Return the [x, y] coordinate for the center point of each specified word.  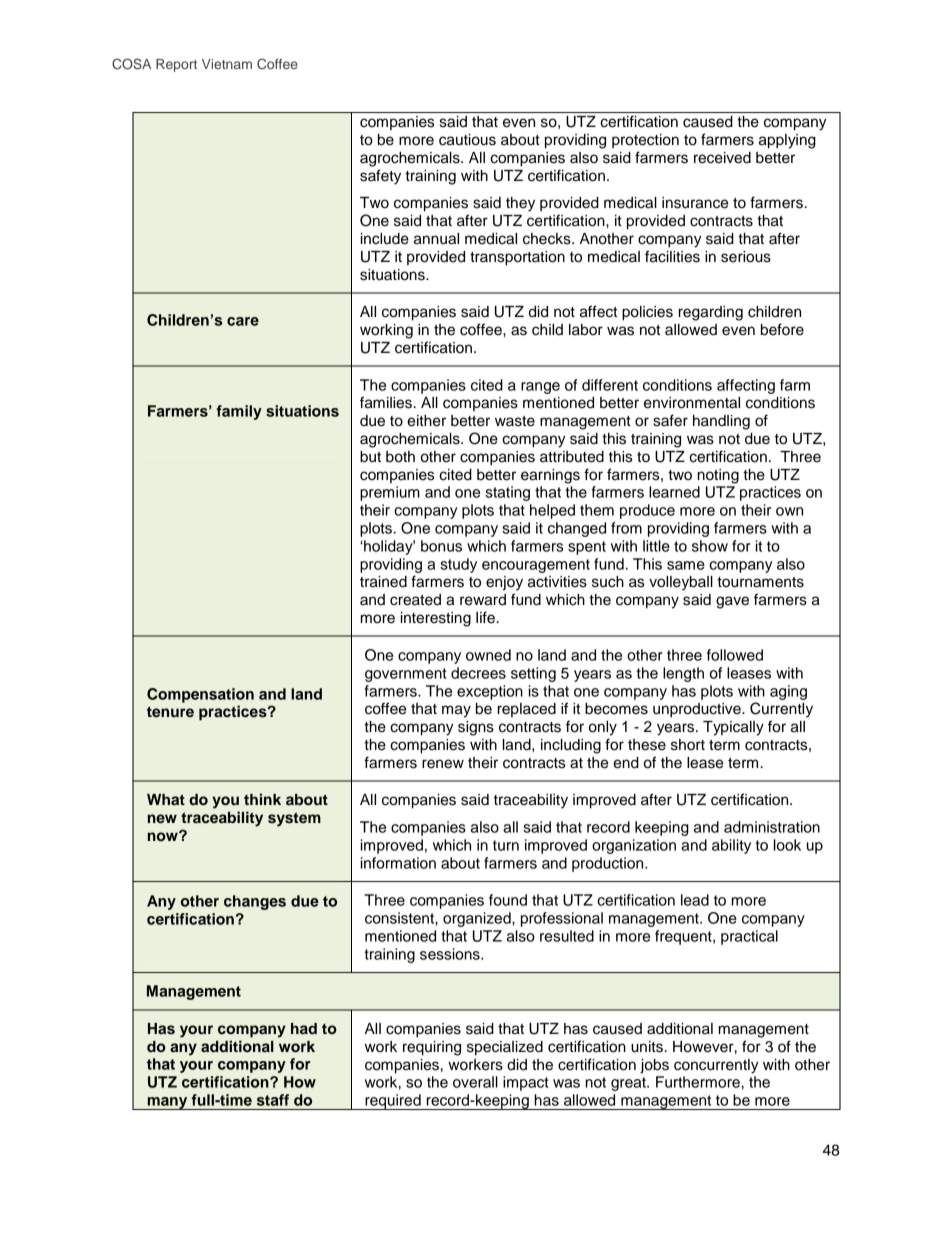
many [167, 1103]
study [458, 565]
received [722, 158]
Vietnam [227, 64]
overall [475, 1082]
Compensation [200, 695]
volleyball [681, 583]
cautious [467, 140]
